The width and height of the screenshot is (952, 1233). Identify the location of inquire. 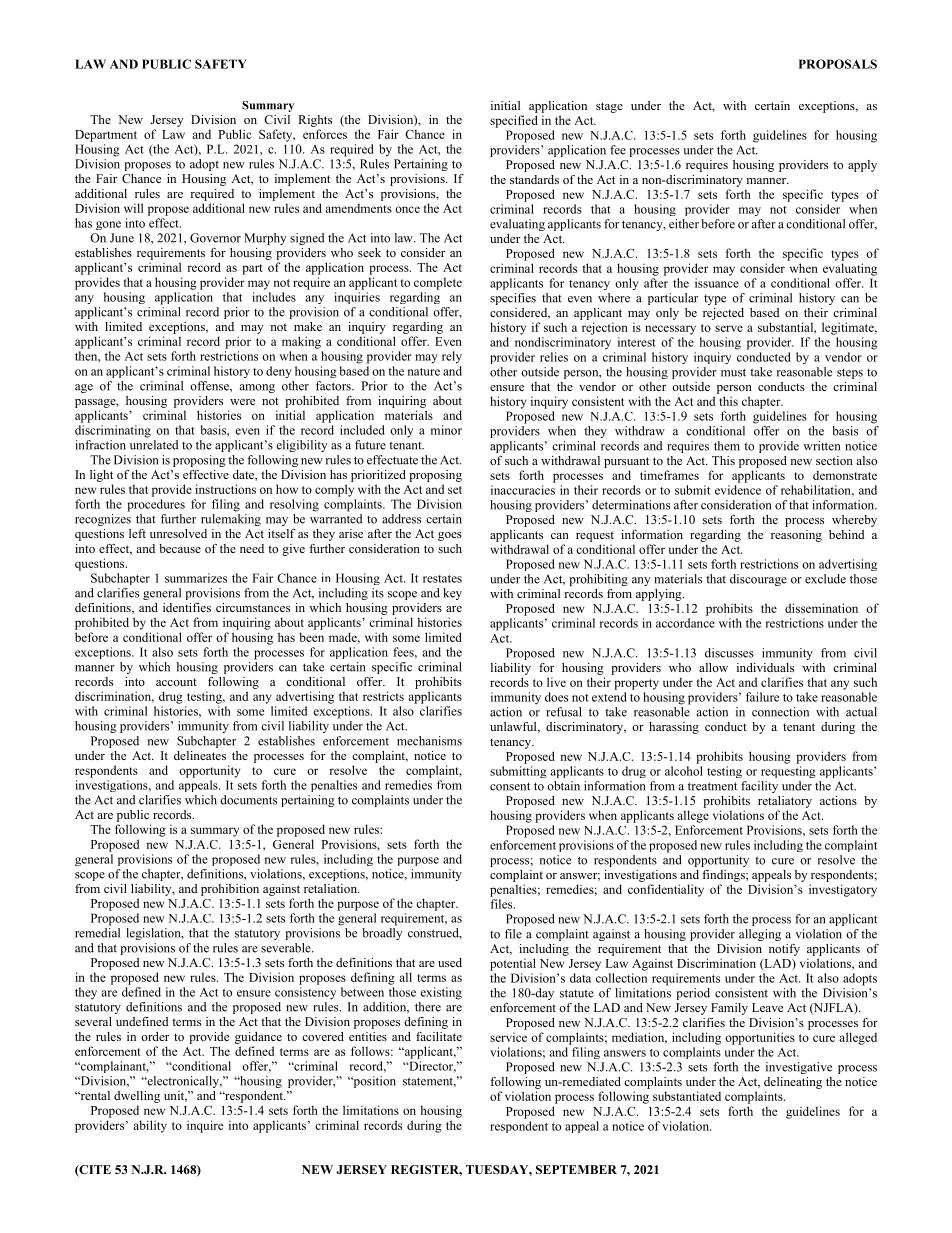
(205, 1126).
